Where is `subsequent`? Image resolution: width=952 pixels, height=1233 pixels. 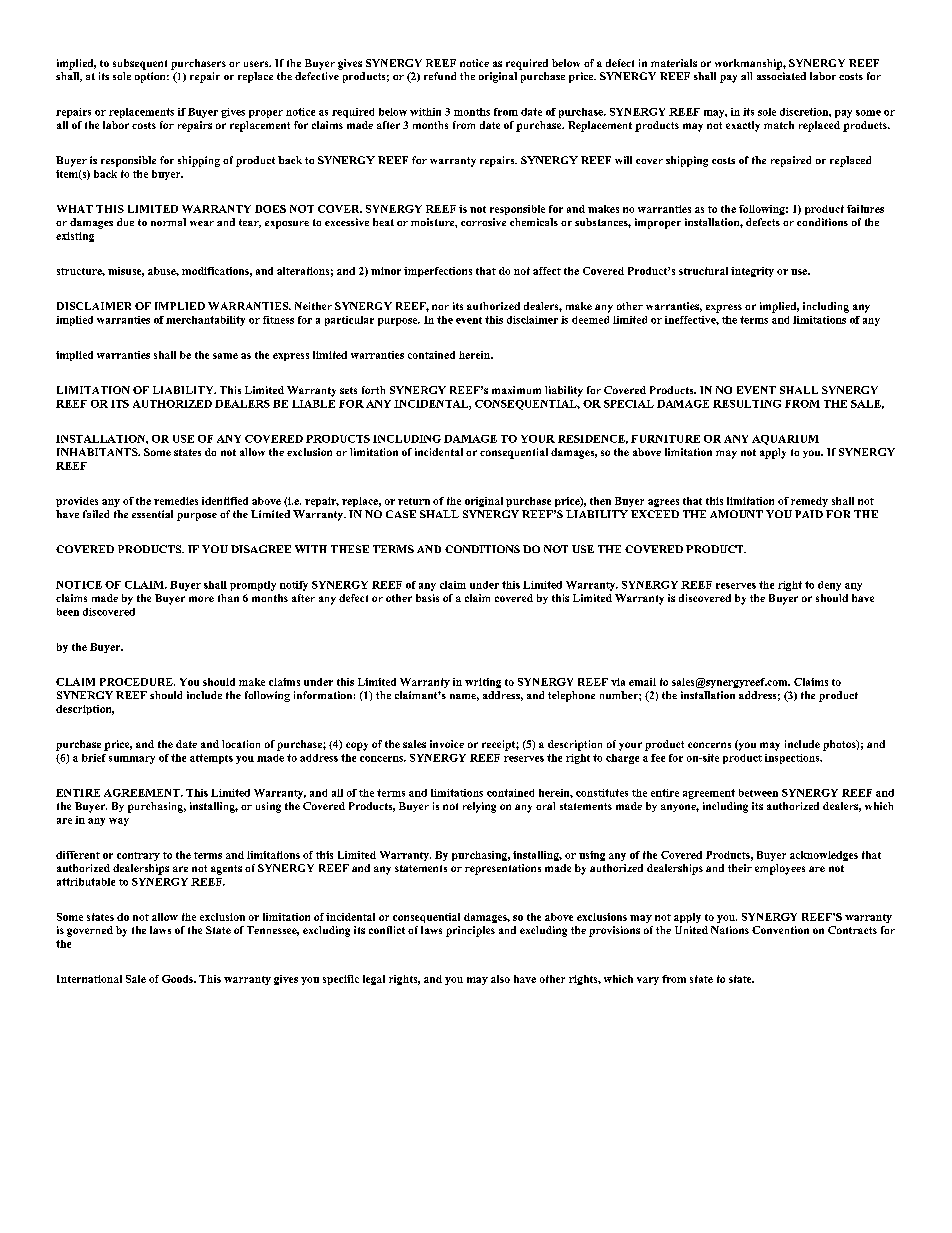
subsequent is located at coordinates (140, 64).
